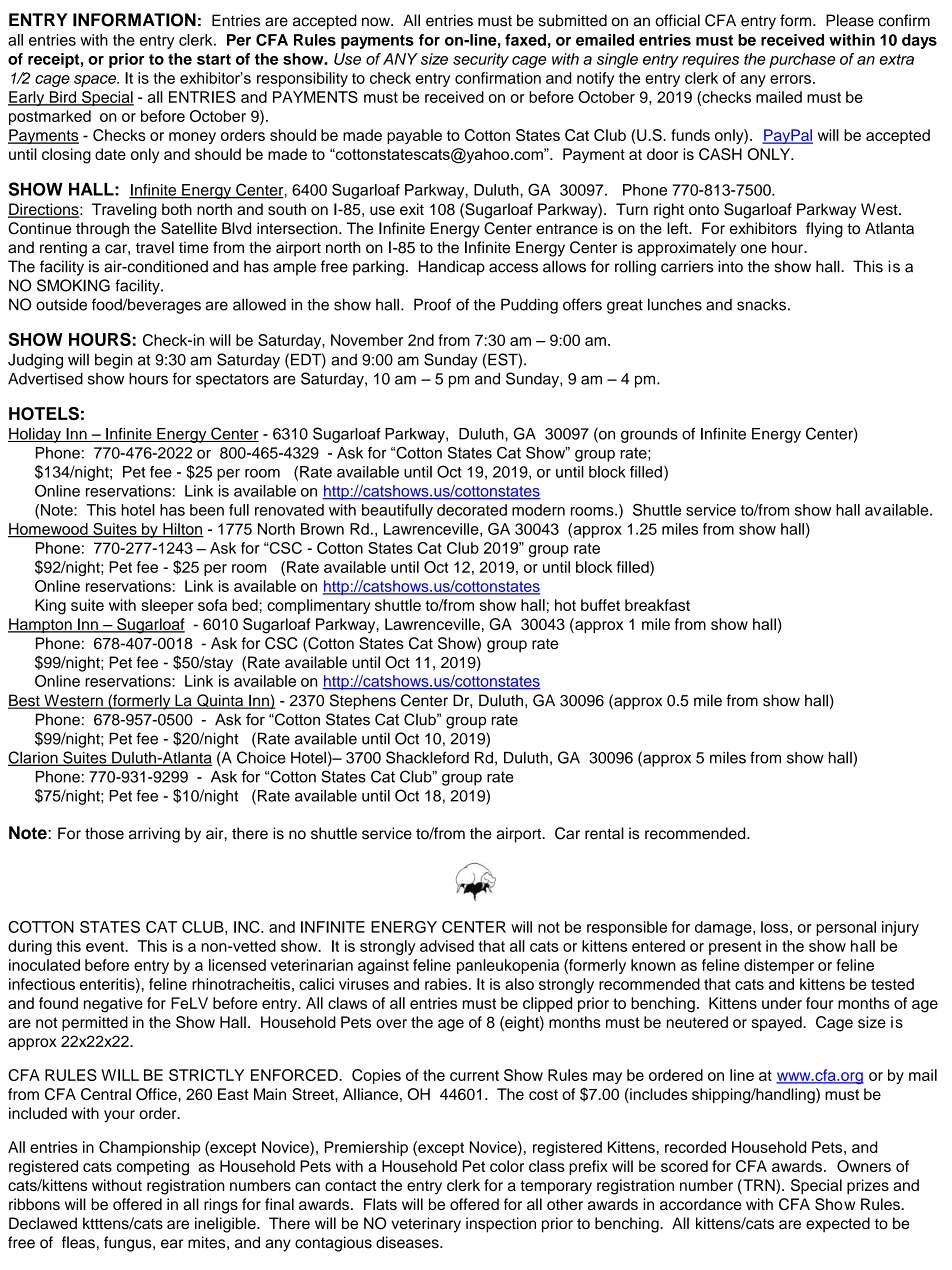 The height and width of the image is (1270, 952). I want to click on Holiday, so click(35, 435).
